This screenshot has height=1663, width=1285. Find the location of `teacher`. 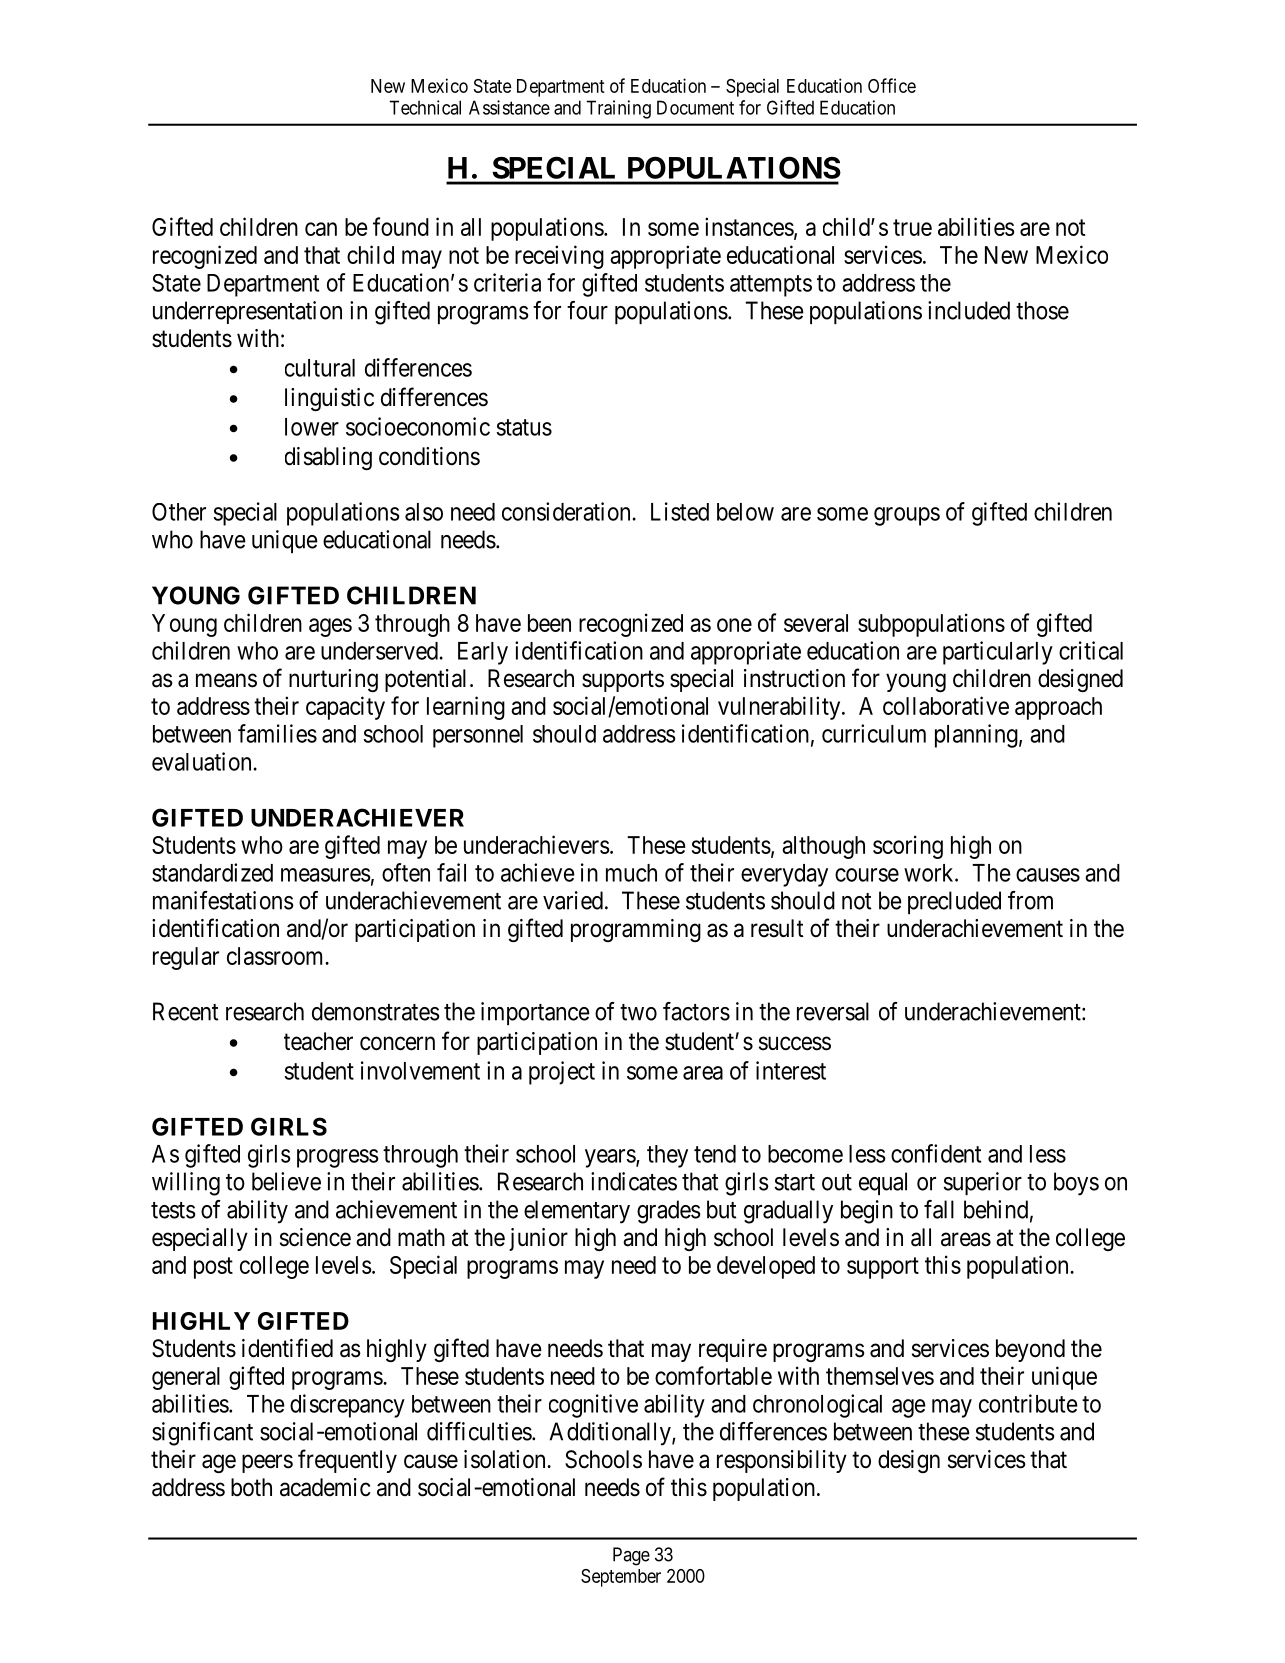

teacher is located at coordinates (318, 1041).
